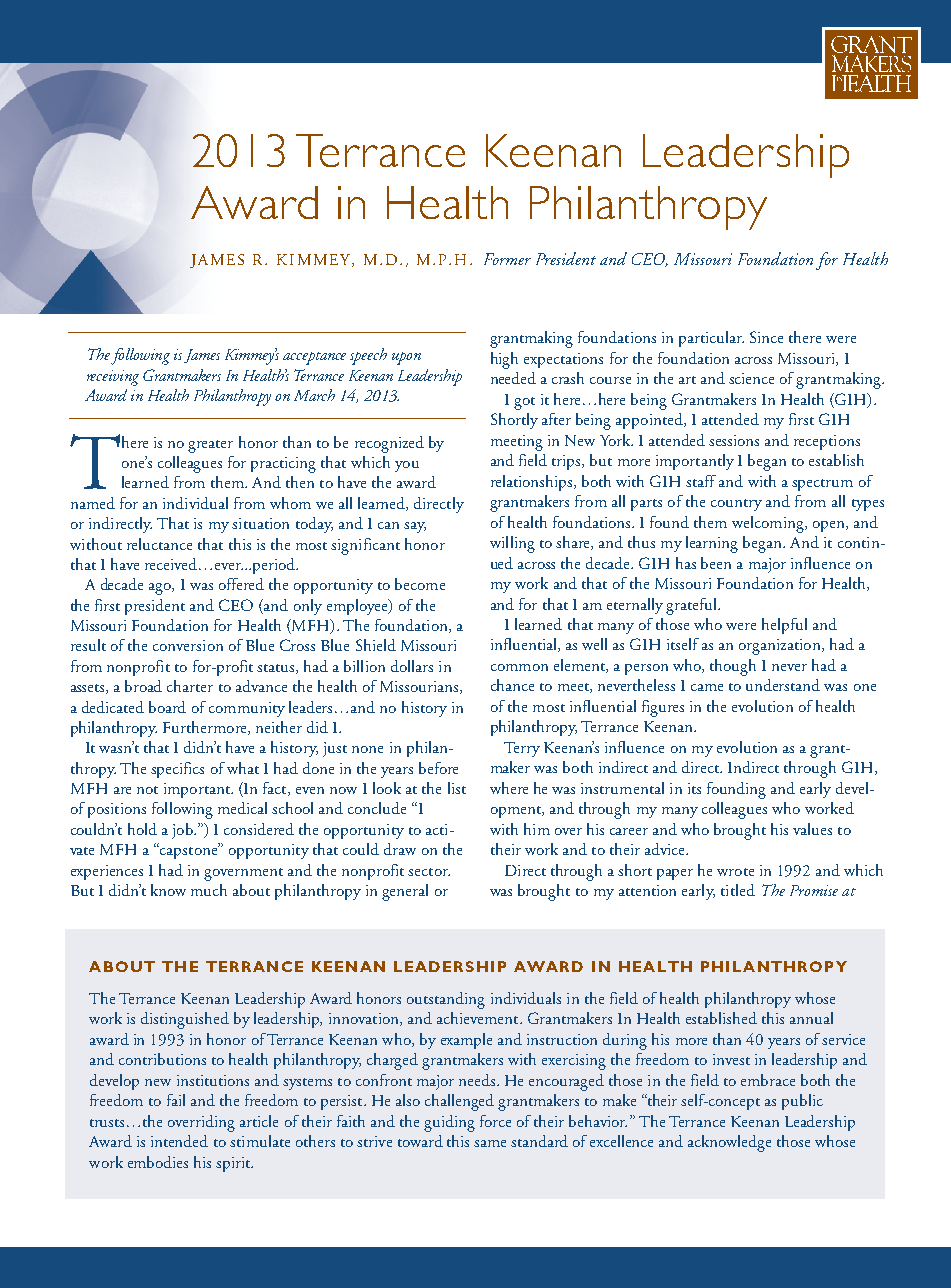 The height and width of the screenshot is (1288, 951). What do you see at coordinates (766, 337) in the screenshot?
I see `Since` at bounding box center [766, 337].
